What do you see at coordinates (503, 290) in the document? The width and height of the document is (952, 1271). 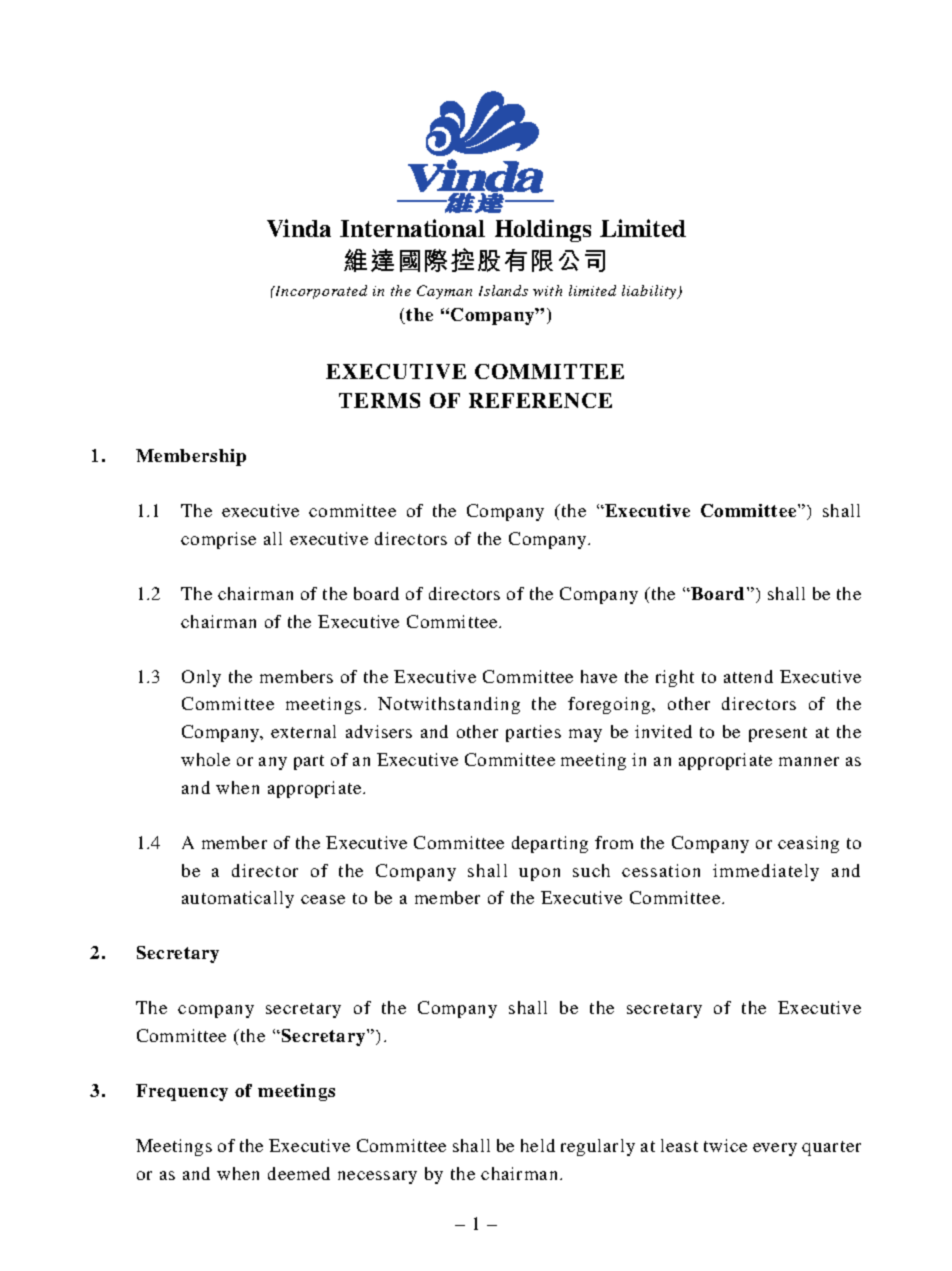 I see `Islands` at bounding box center [503, 290].
